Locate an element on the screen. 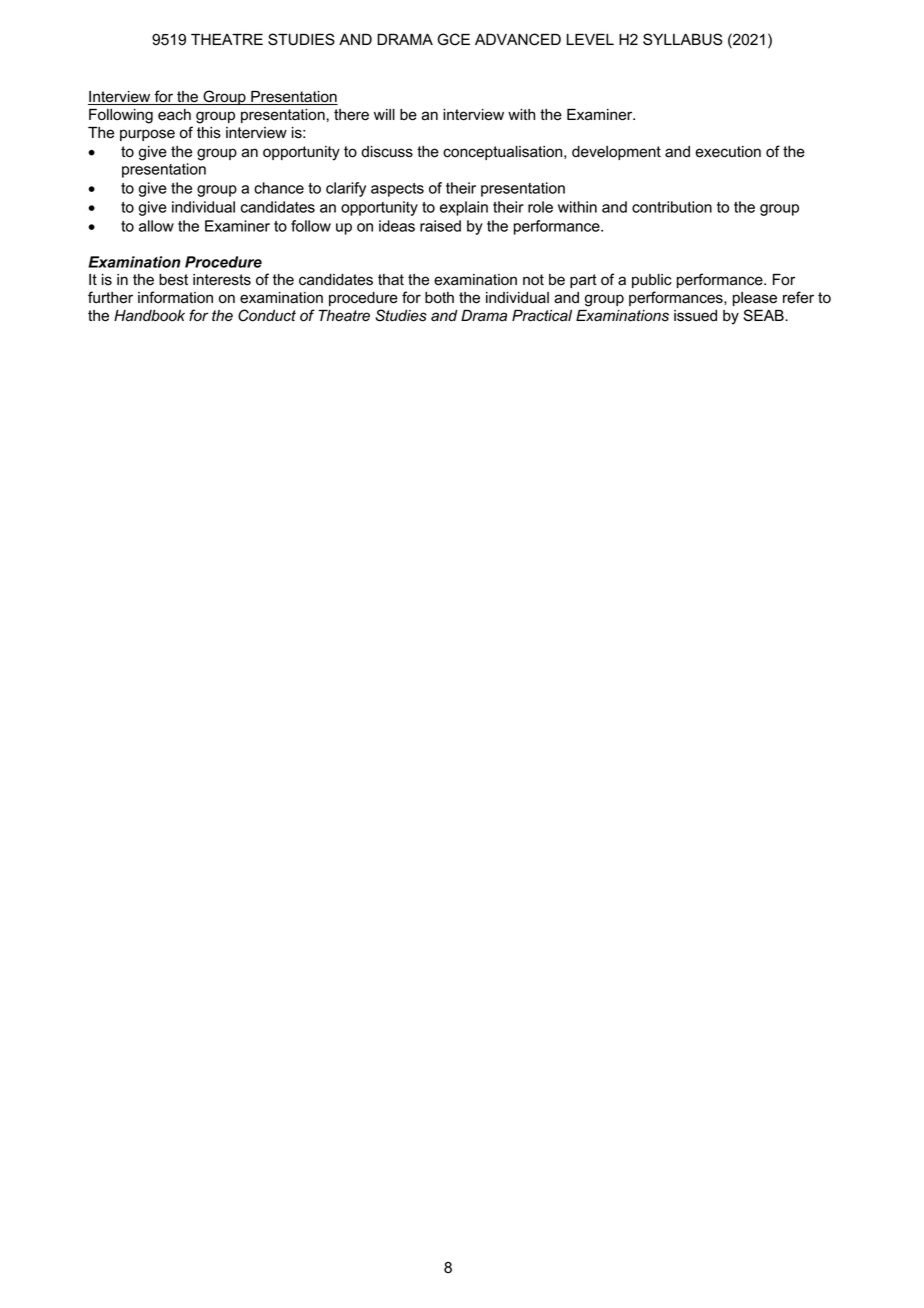 Image resolution: width=924 pixels, height=1308 pixels. this is located at coordinates (209, 133).
